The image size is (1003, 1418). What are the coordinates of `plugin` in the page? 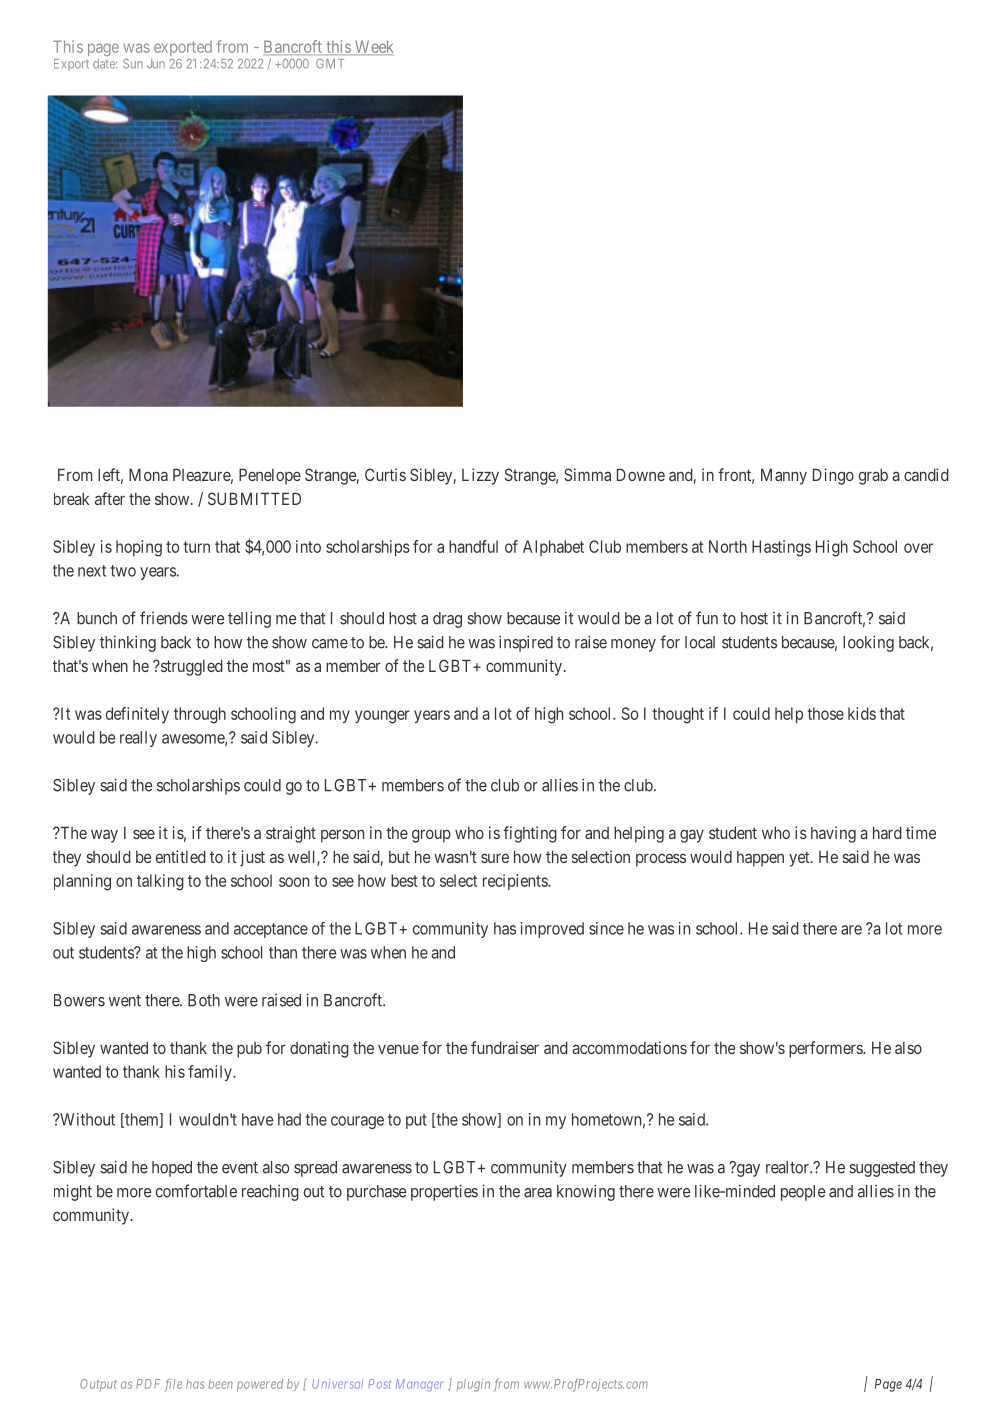 It's located at (473, 1385).
